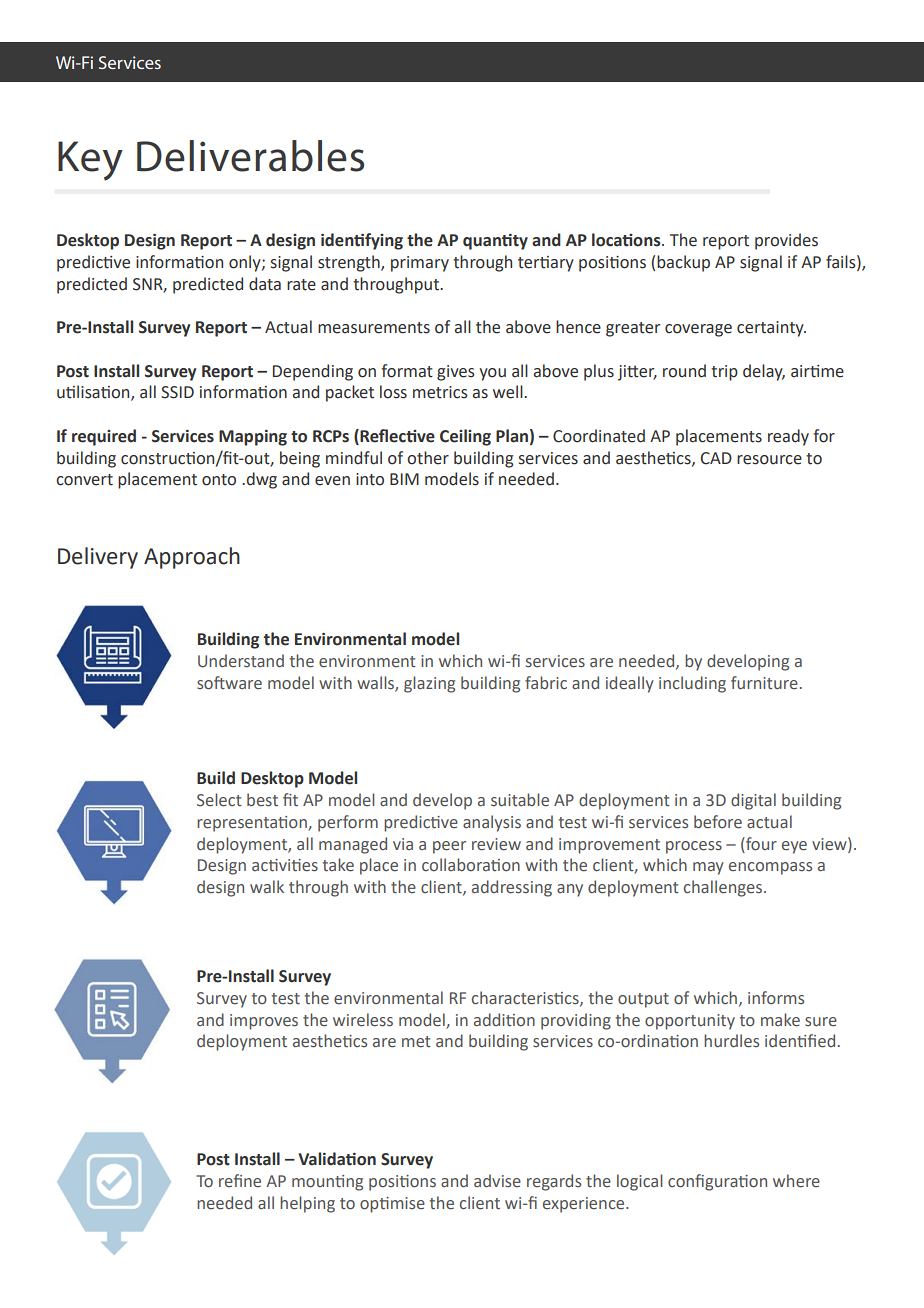 Image resolution: width=924 pixels, height=1308 pixels. Describe the element at coordinates (786, 241) in the screenshot. I see `provides` at that location.
